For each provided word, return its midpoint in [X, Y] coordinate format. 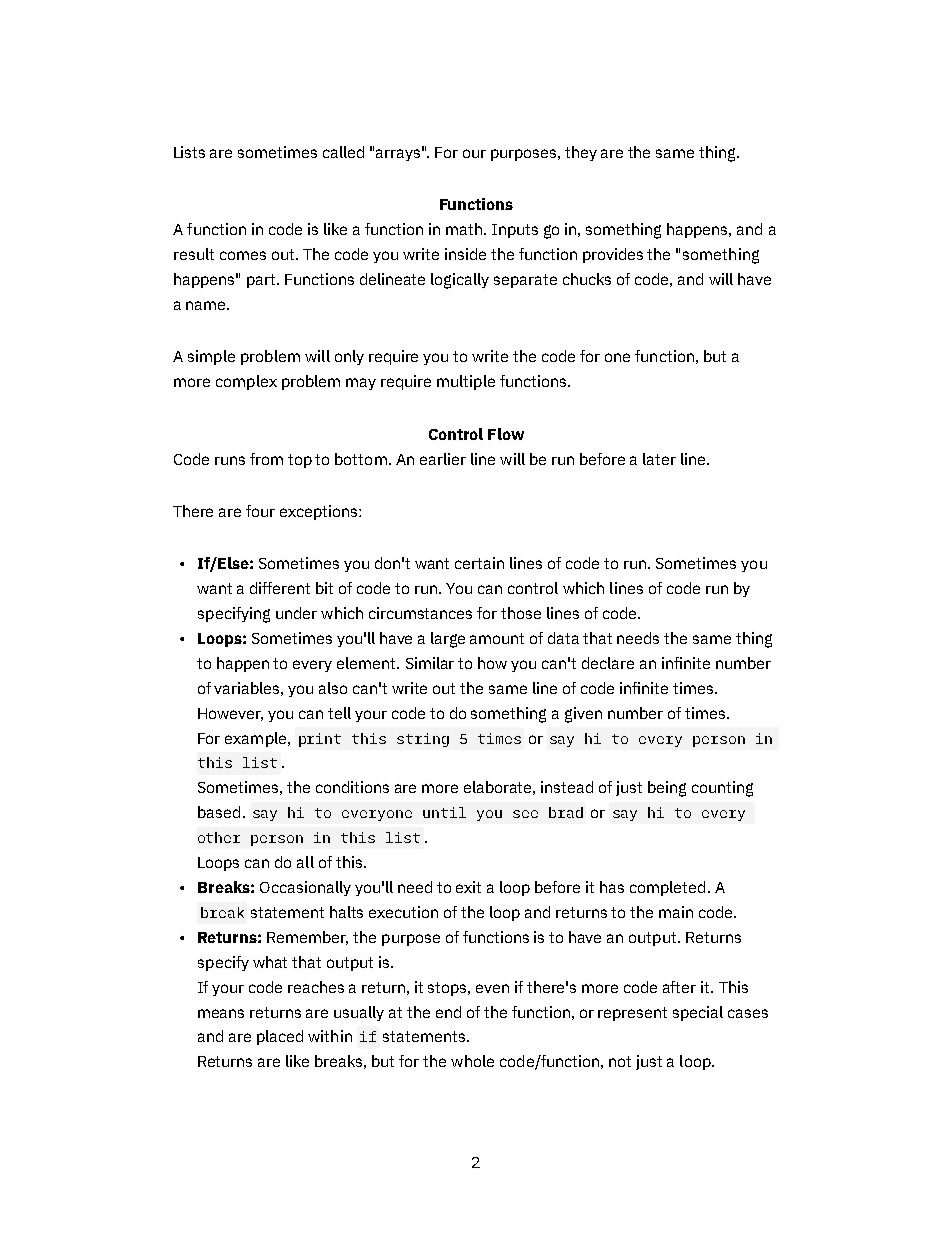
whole [472, 1061]
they [581, 153]
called [343, 152]
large [448, 640]
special [698, 1013]
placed [280, 1037]
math [464, 229]
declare [608, 663]
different [280, 588]
